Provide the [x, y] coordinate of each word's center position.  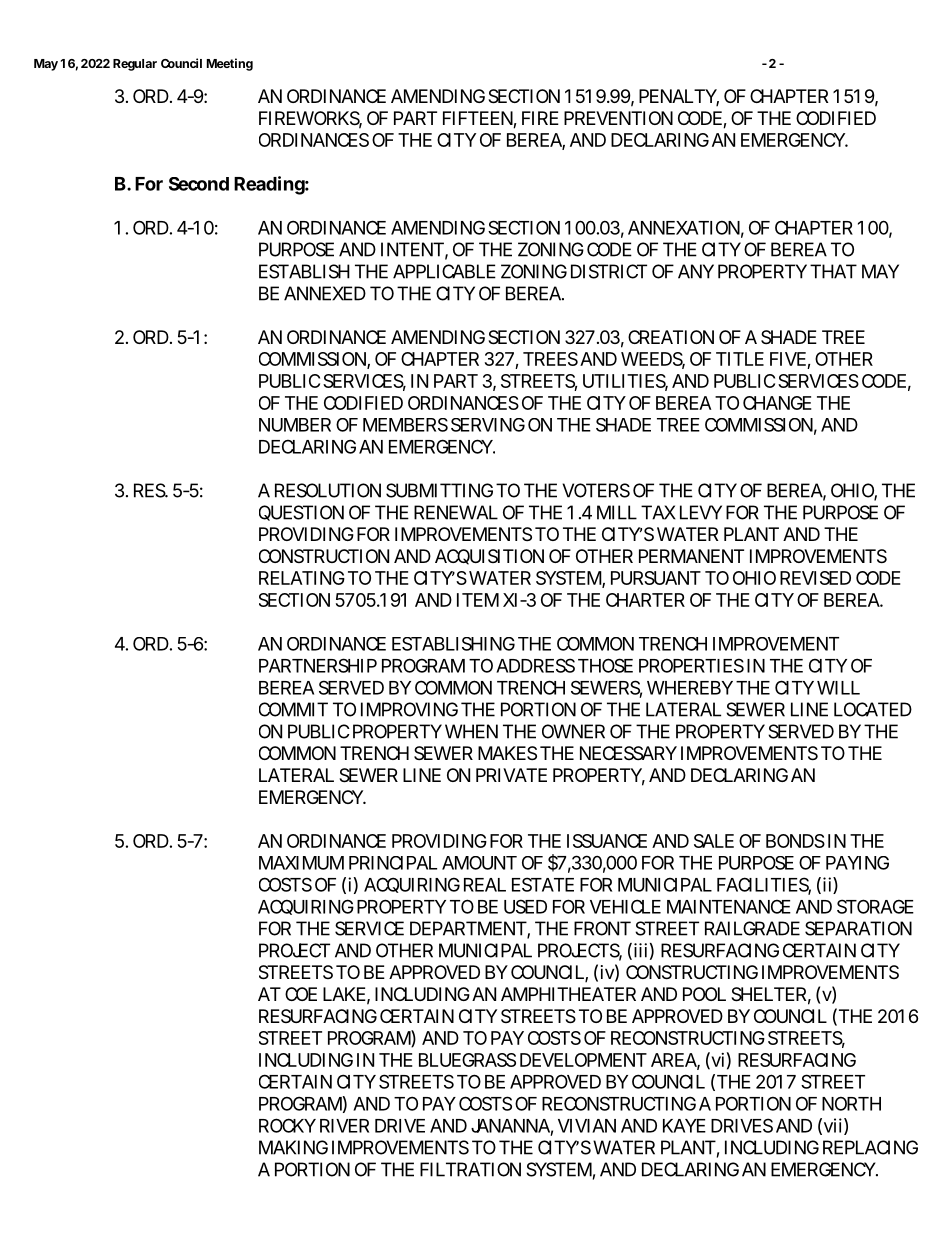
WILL [838, 688]
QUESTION [301, 513]
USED [525, 906]
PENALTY [679, 97]
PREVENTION [618, 118]
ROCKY [287, 1125]
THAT [833, 271]
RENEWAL [456, 512]
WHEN [471, 731]
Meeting [230, 64]
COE [301, 994]
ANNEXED [325, 293]
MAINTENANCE [729, 906]
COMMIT [293, 709]
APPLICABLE [444, 271]
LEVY [701, 512]
